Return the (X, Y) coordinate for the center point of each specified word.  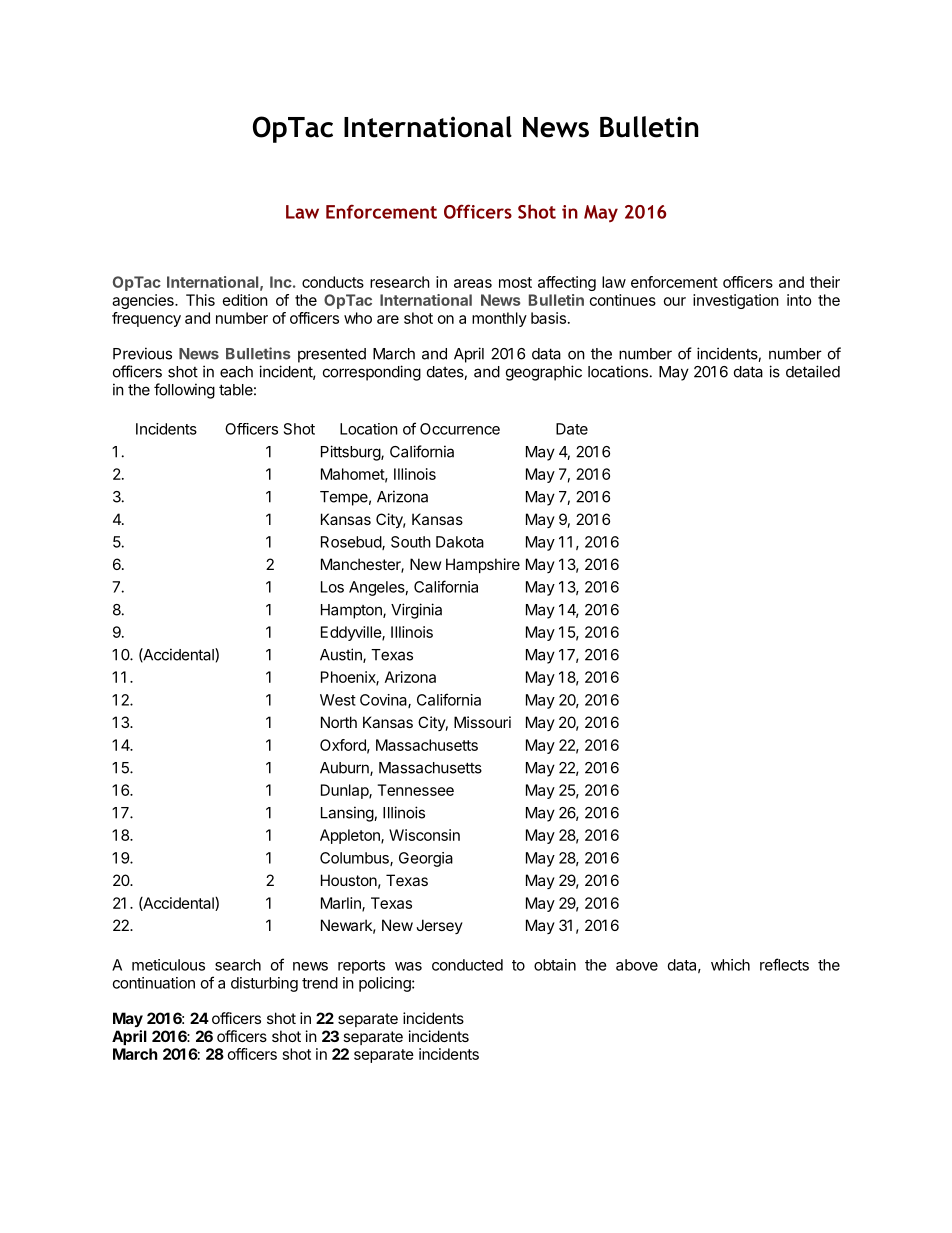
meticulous (168, 965)
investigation (736, 301)
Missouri (482, 722)
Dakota (460, 542)
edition (245, 300)
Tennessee (415, 790)
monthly (499, 319)
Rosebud (352, 543)
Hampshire (483, 565)
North (339, 722)
